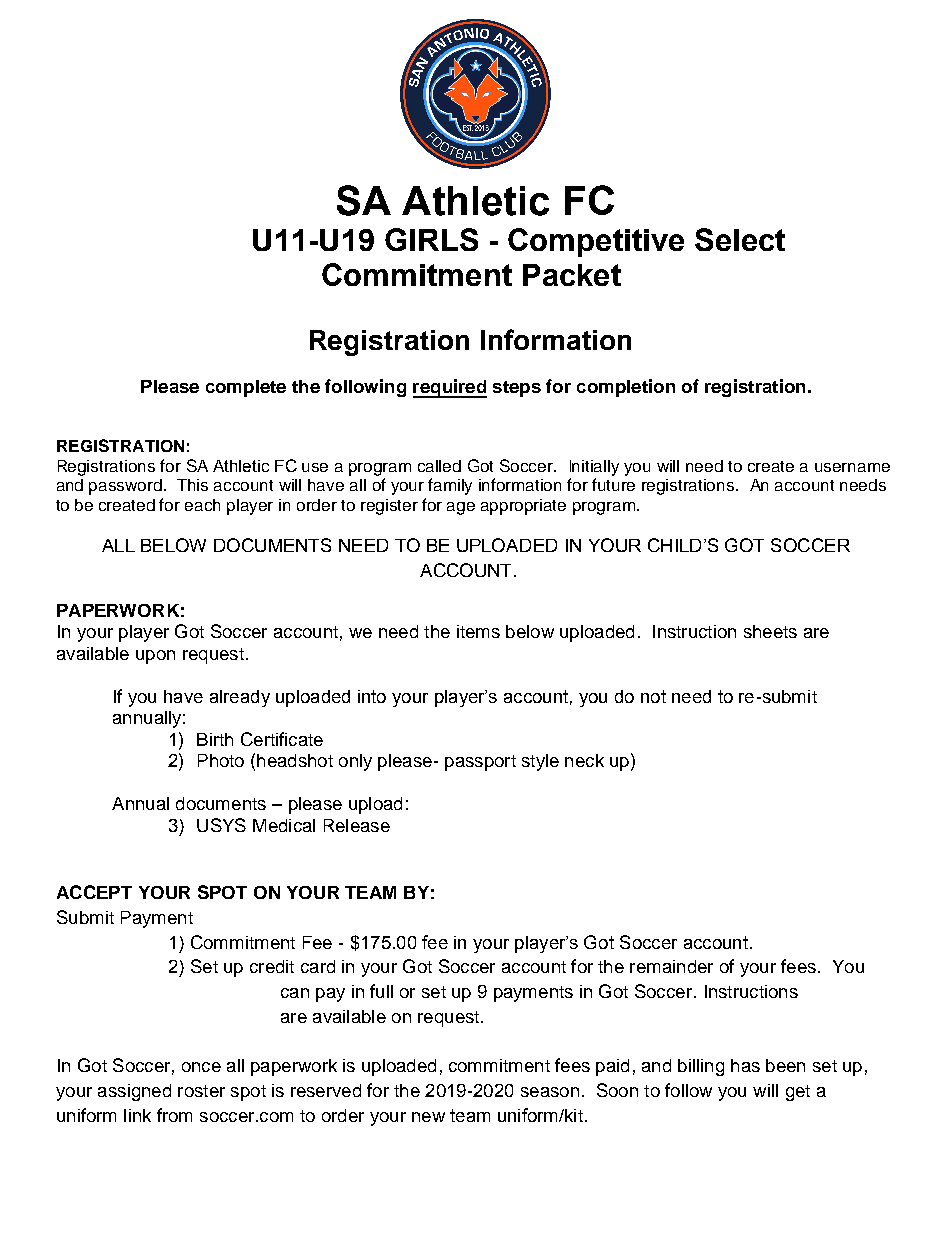  What do you see at coordinates (192, 485) in the screenshot?
I see `This` at bounding box center [192, 485].
